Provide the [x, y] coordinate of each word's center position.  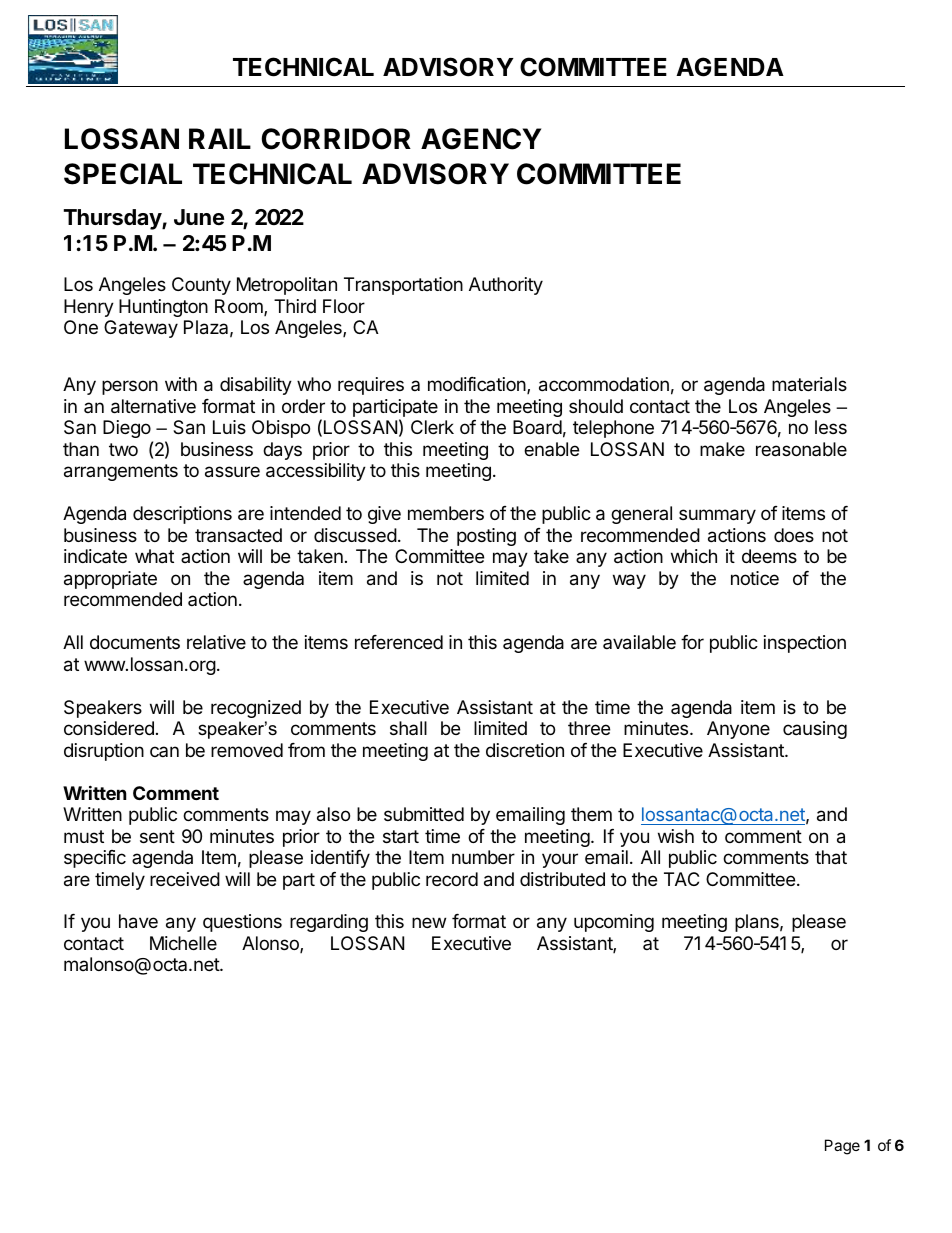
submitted [424, 814]
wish [676, 836]
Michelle [183, 943]
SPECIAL [123, 174]
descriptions [182, 515]
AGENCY [481, 139]
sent [157, 836]
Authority [506, 286]
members [446, 513]
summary [717, 516]
